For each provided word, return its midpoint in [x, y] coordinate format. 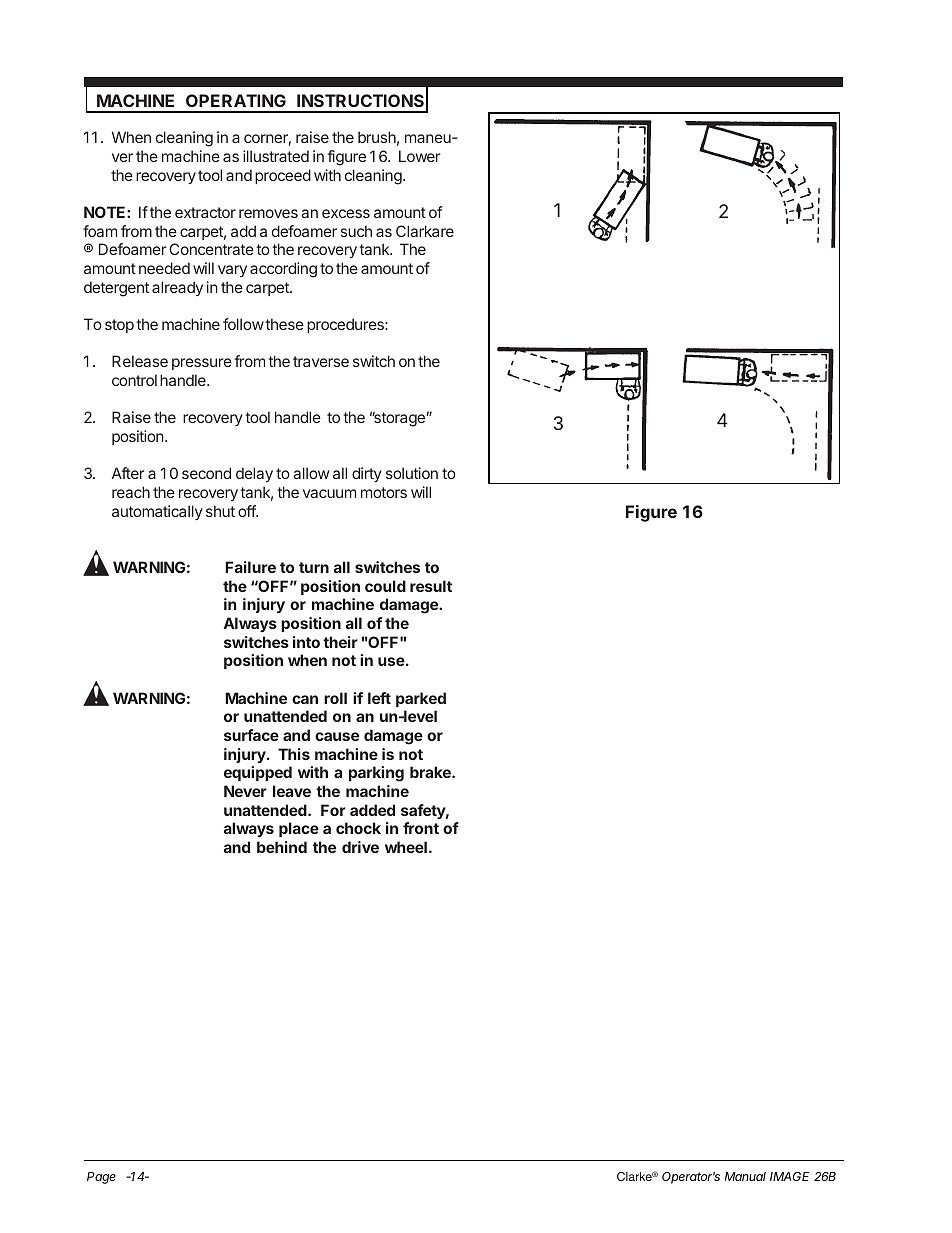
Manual [745, 1176]
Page [101, 1178]
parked [421, 699]
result [431, 586]
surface [251, 735]
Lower [419, 156]
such [356, 231]
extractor [205, 212]
